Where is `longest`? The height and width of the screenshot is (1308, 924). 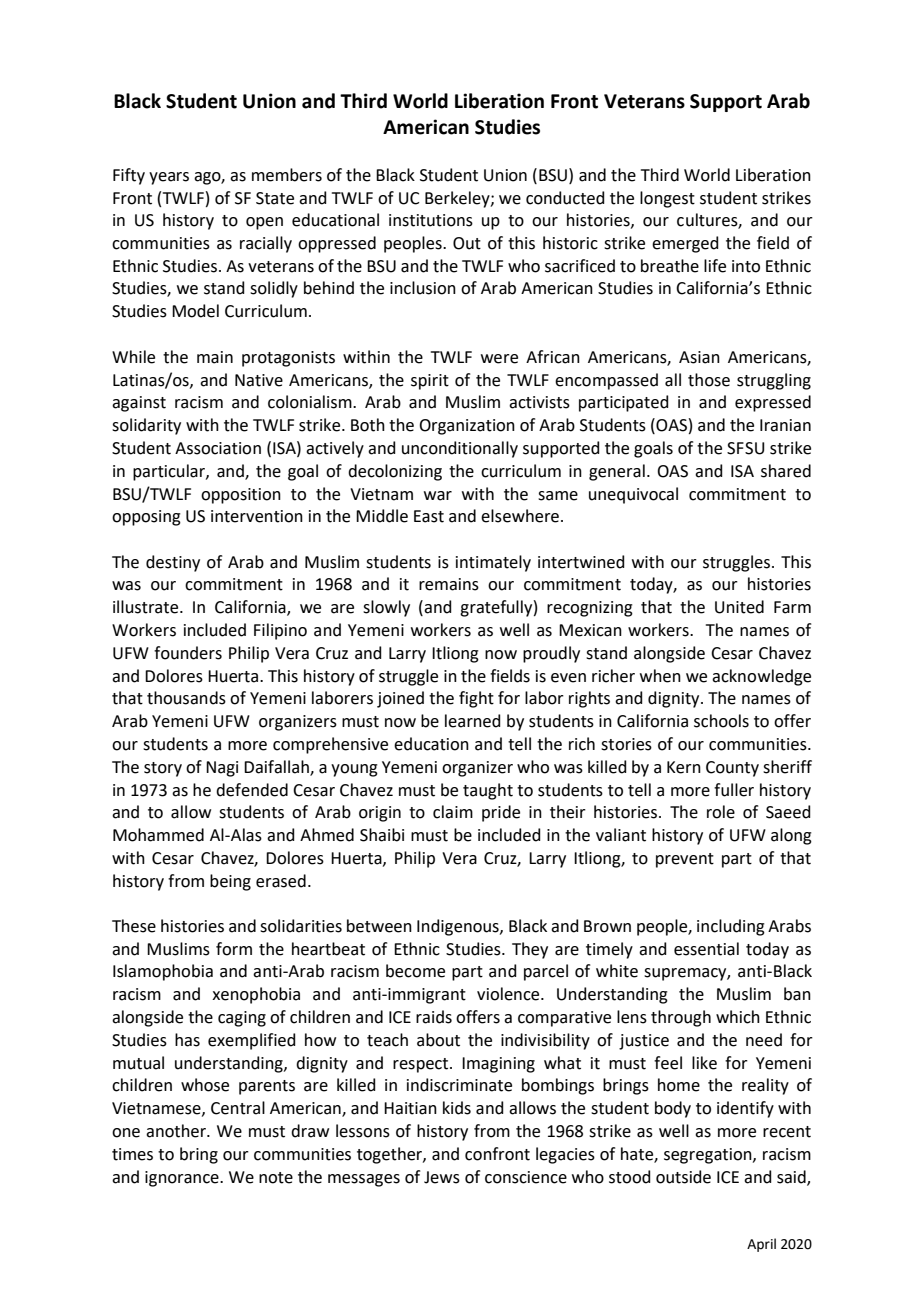 longest is located at coordinates (667, 199).
